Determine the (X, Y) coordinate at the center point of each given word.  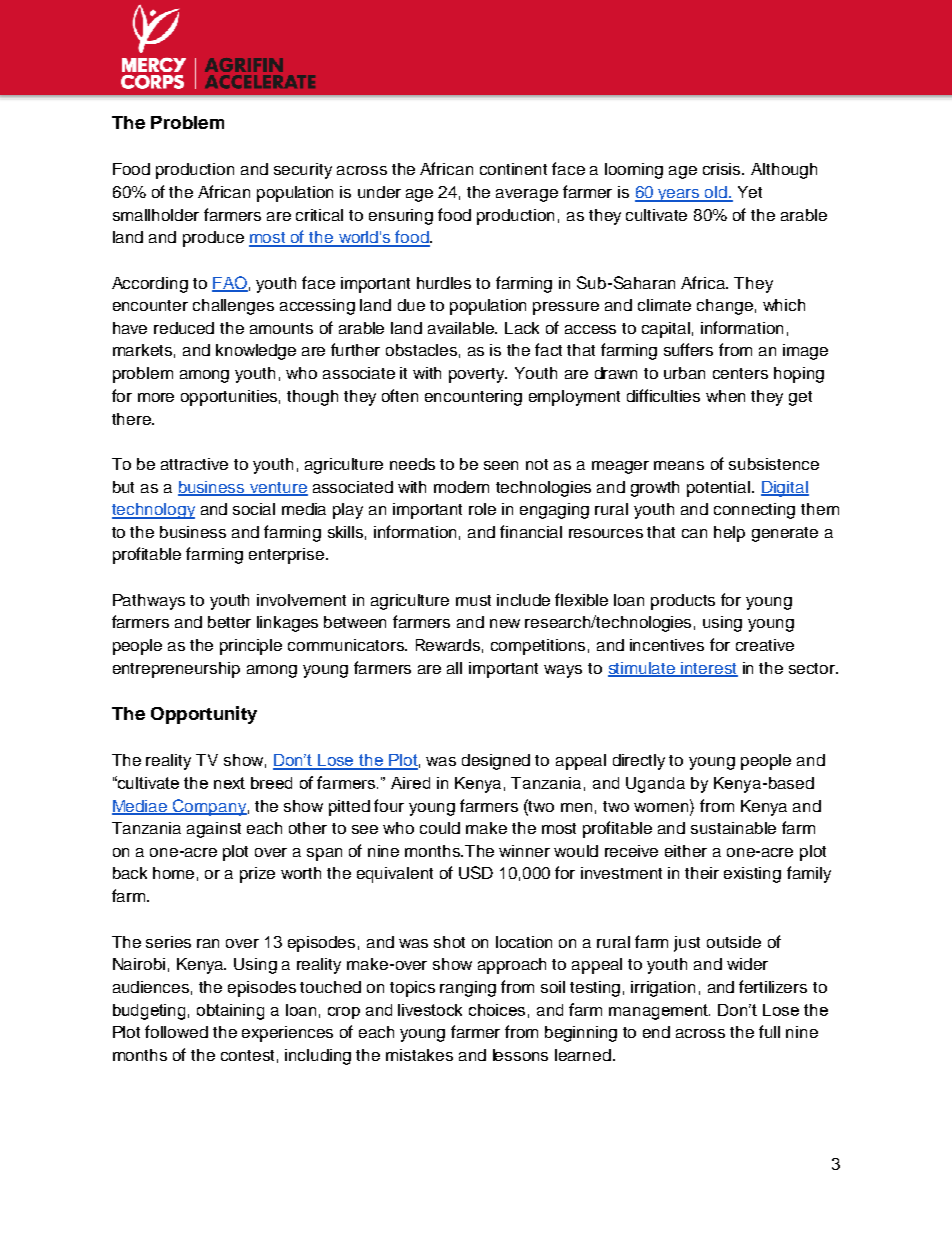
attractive (194, 464)
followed (176, 1031)
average (527, 195)
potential (720, 489)
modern (461, 487)
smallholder (156, 215)
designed (496, 762)
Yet (750, 192)
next (229, 783)
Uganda (655, 785)
